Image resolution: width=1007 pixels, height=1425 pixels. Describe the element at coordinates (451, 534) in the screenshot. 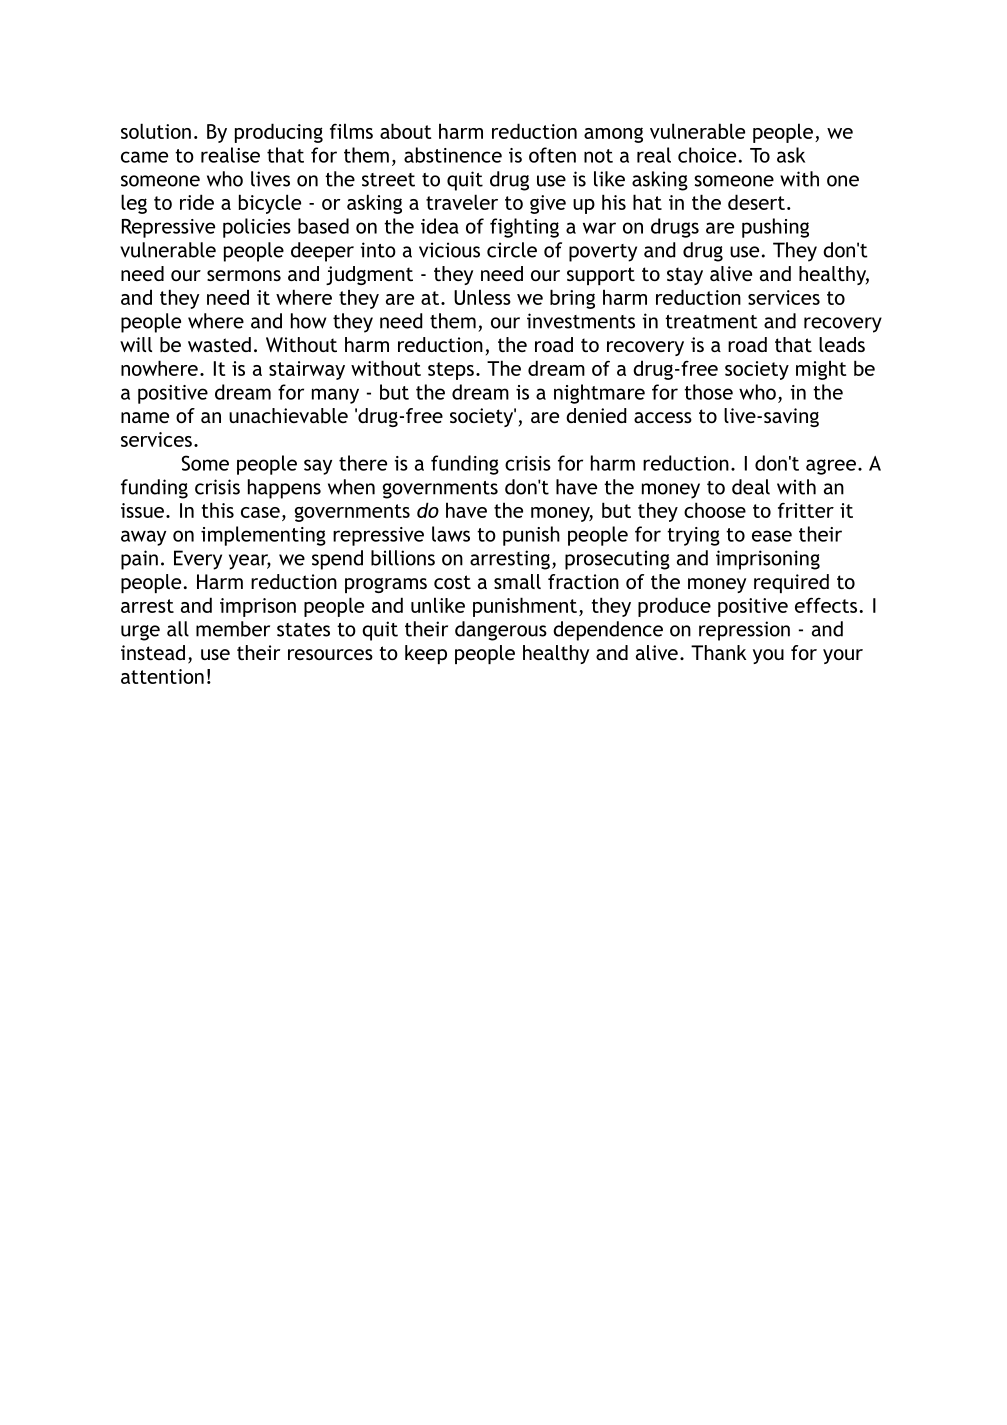

I see `laws` at that location.
